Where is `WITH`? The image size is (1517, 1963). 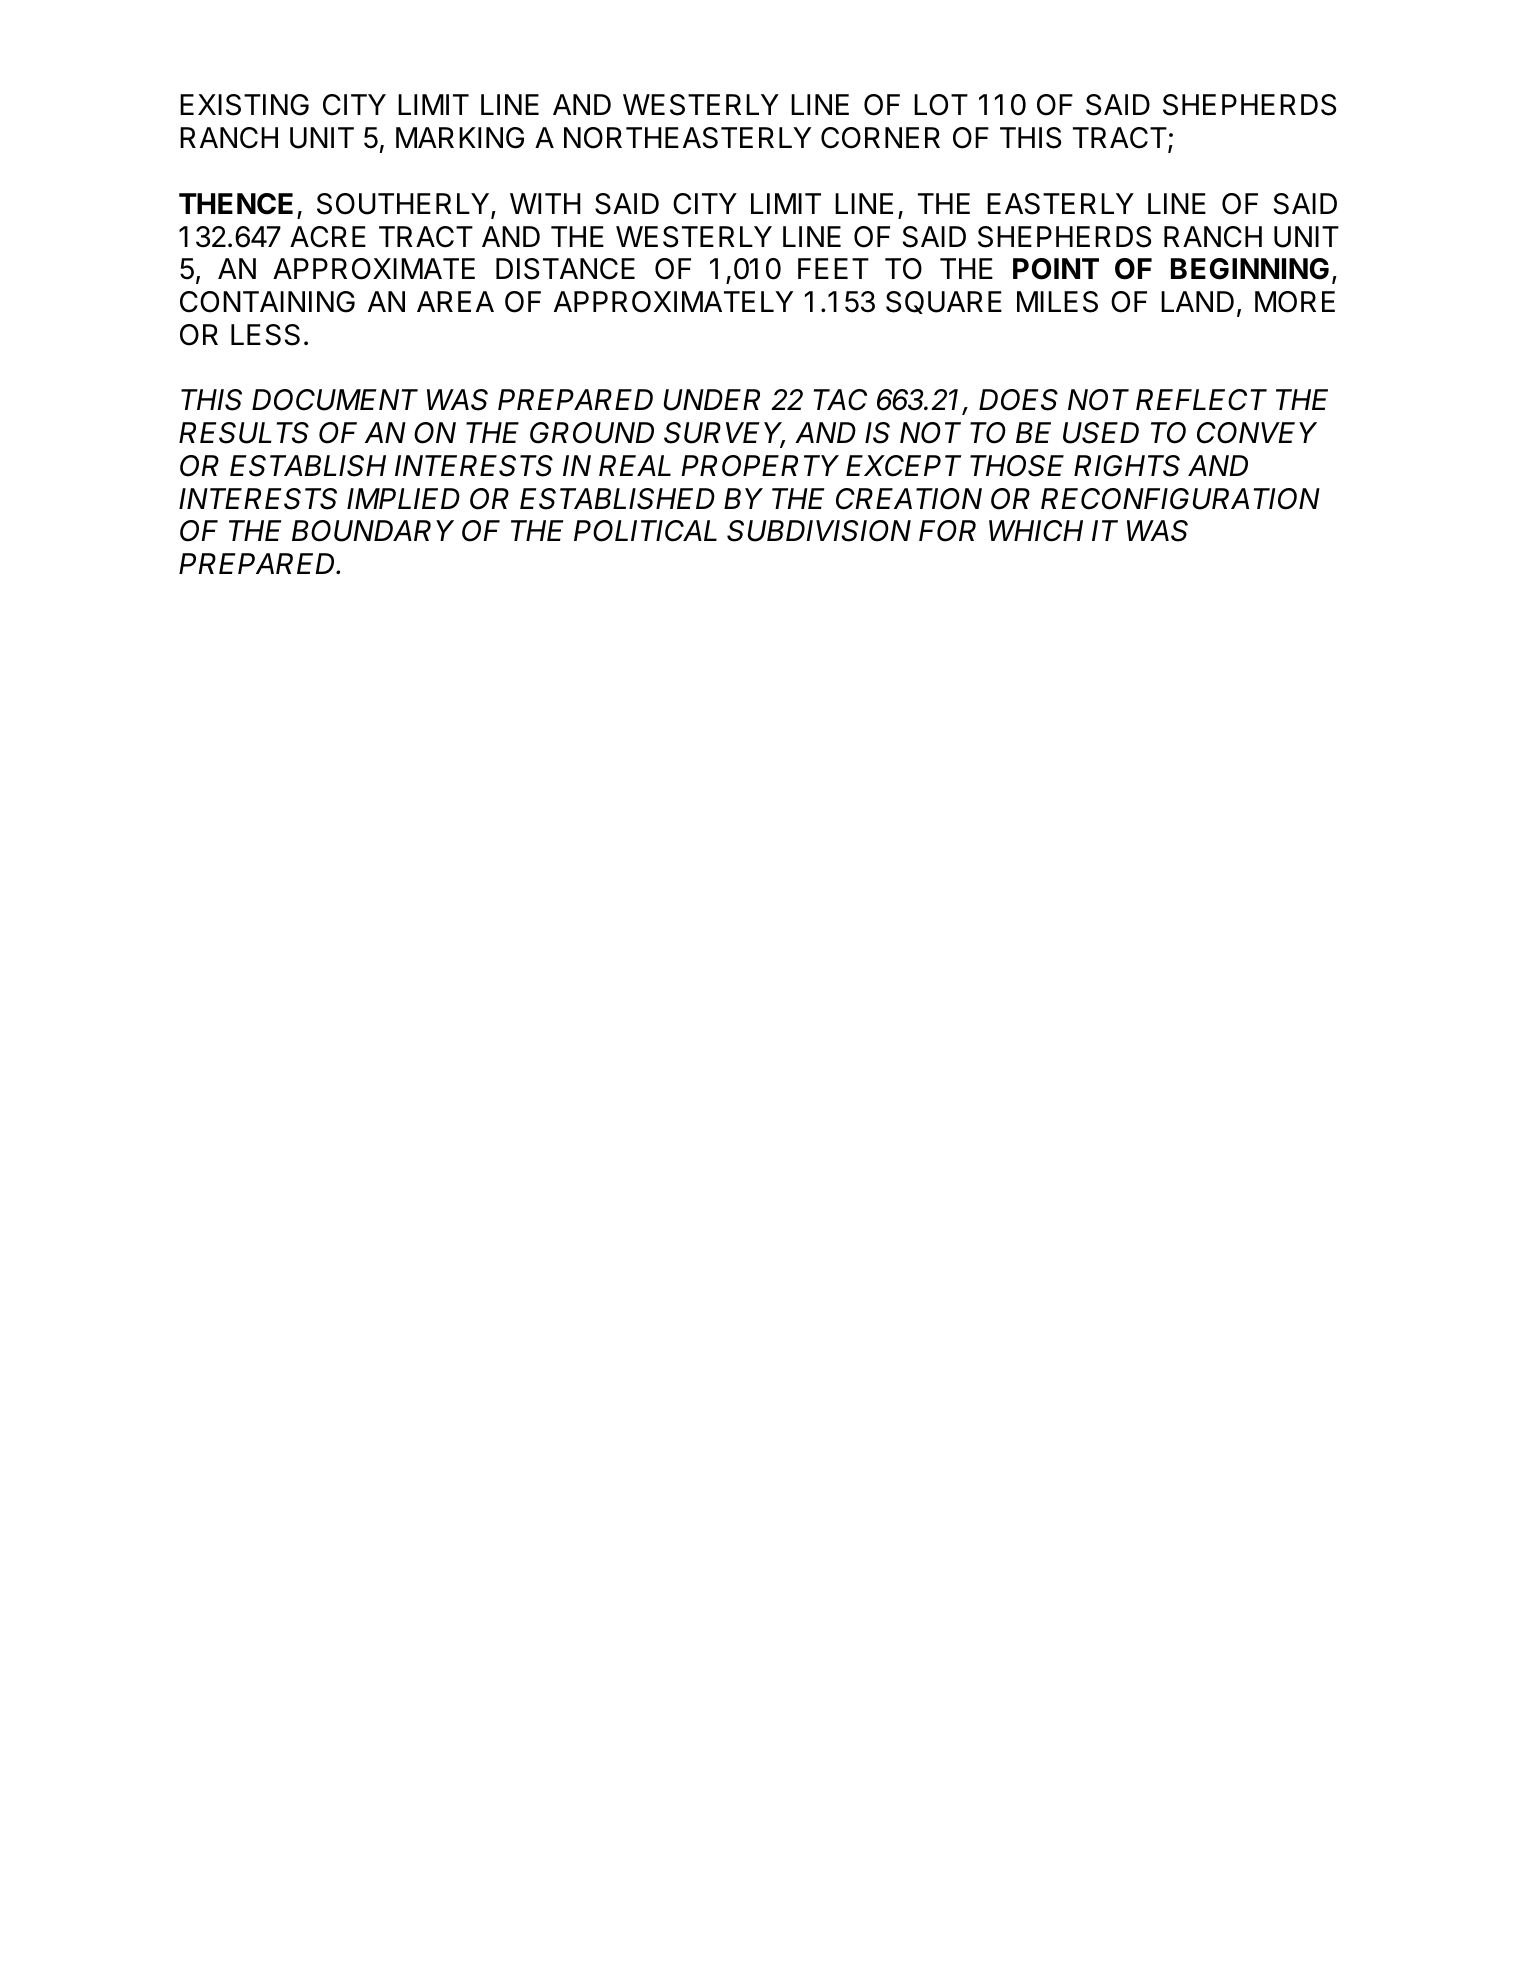 WITH is located at coordinates (545, 203).
